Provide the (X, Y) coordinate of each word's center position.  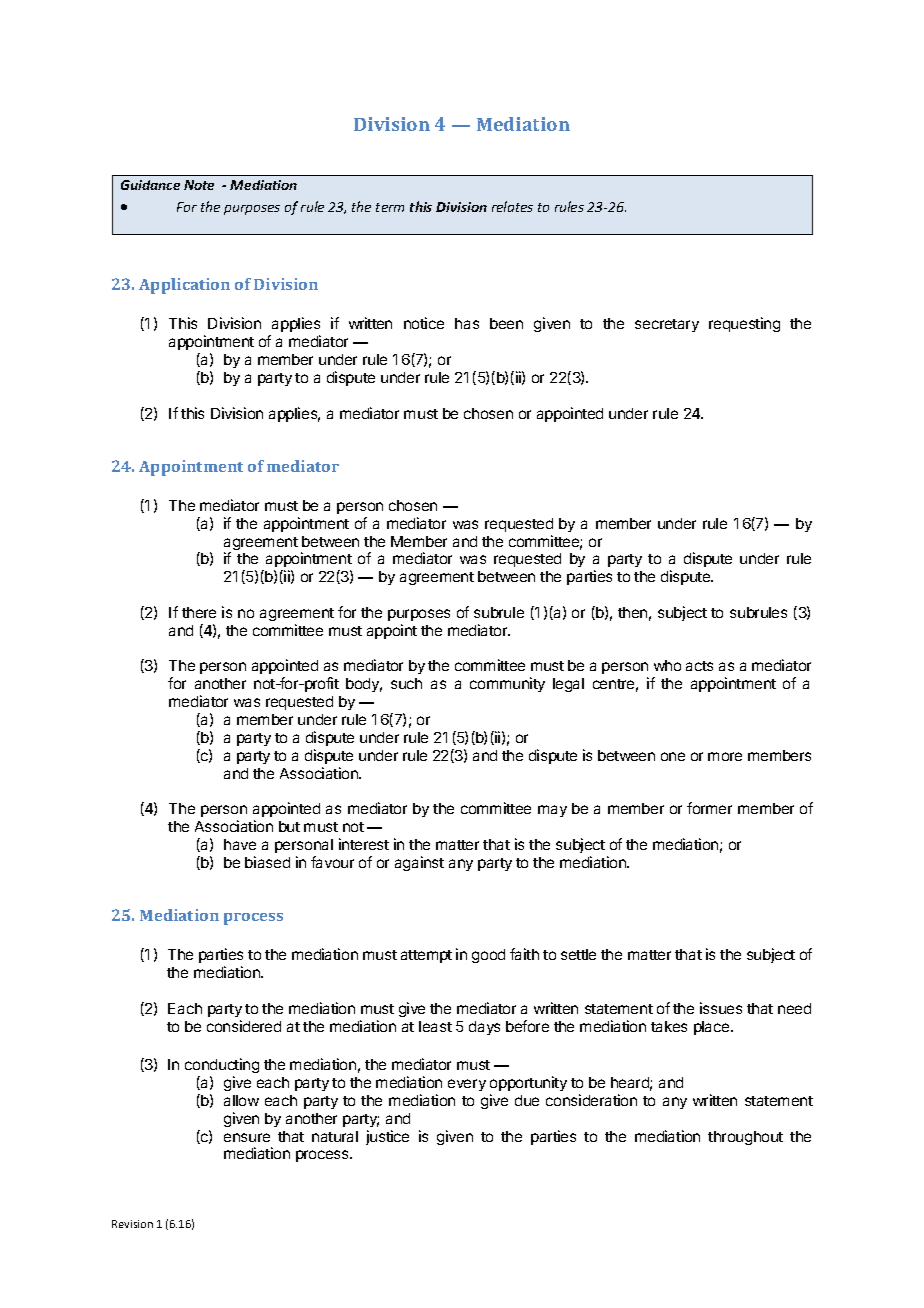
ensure (247, 1137)
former (709, 808)
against (419, 863)
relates (512, 206)
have (240, 844)
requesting (744, 324)
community (507, 684)
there (199, 612)
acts (699, 666)
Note (199, 185)
